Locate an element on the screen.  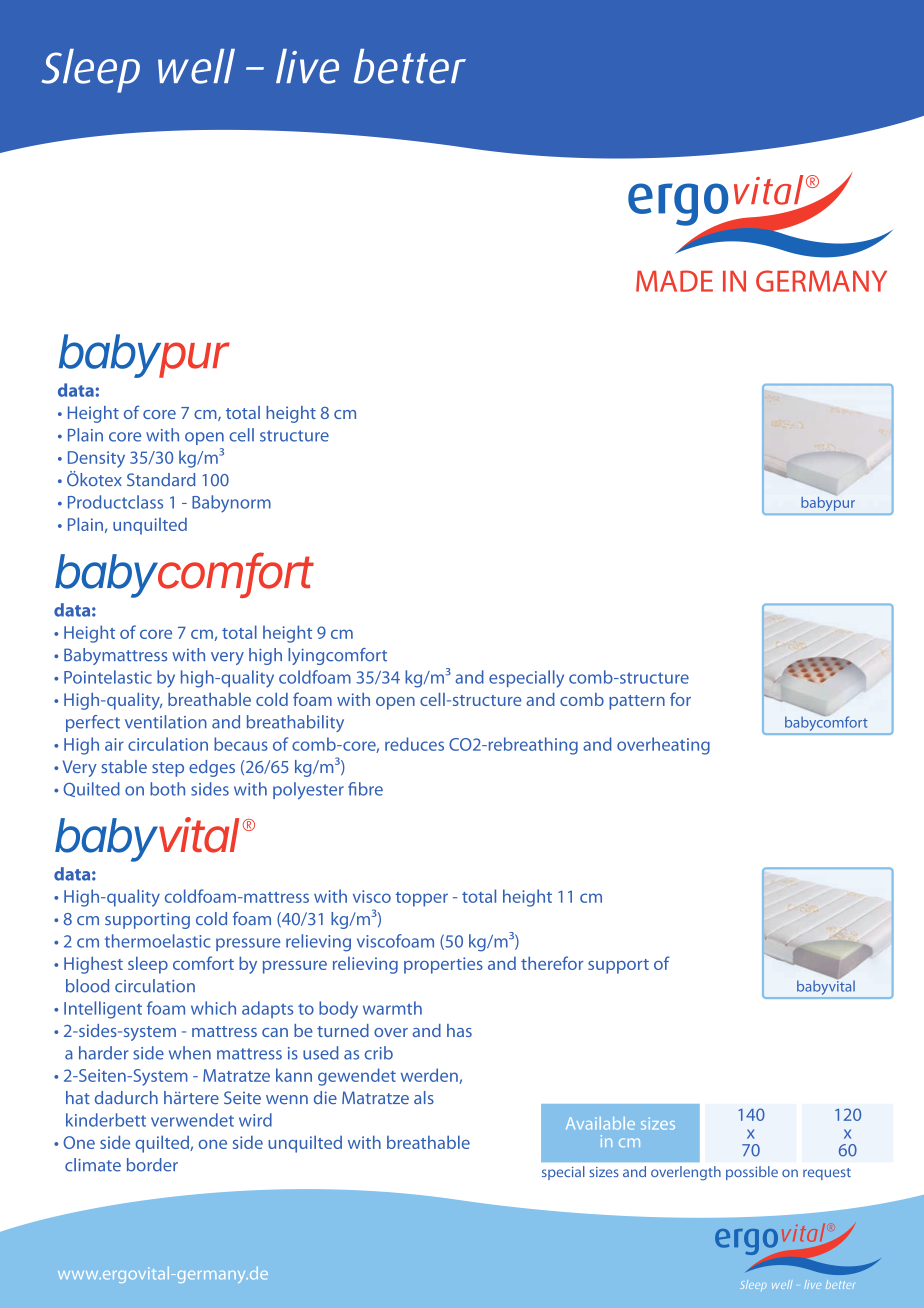
possible is located at coordinates (752, 1173).
